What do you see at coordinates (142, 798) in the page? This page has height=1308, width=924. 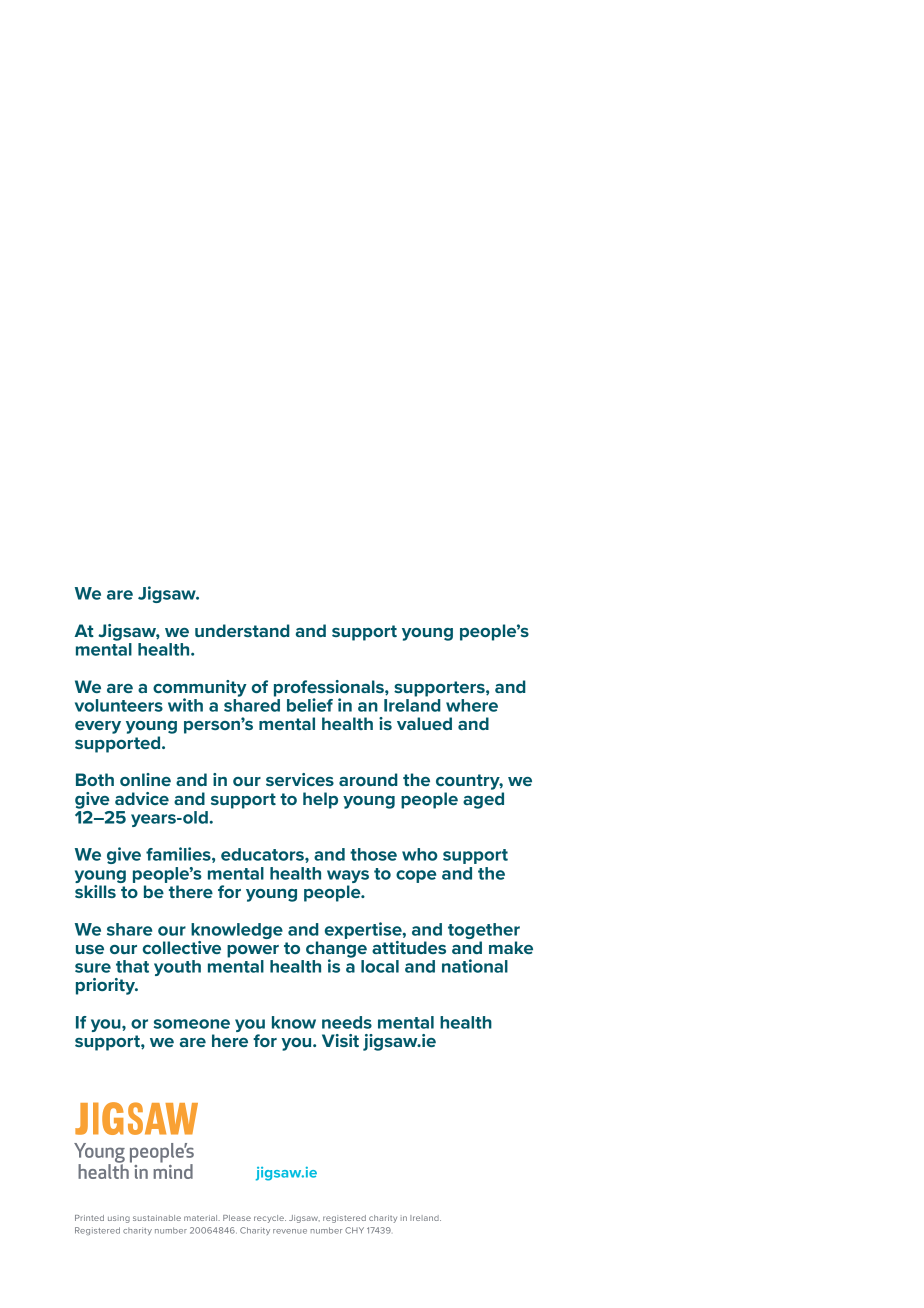 I see `advice` at bounding box center [142, 798].
